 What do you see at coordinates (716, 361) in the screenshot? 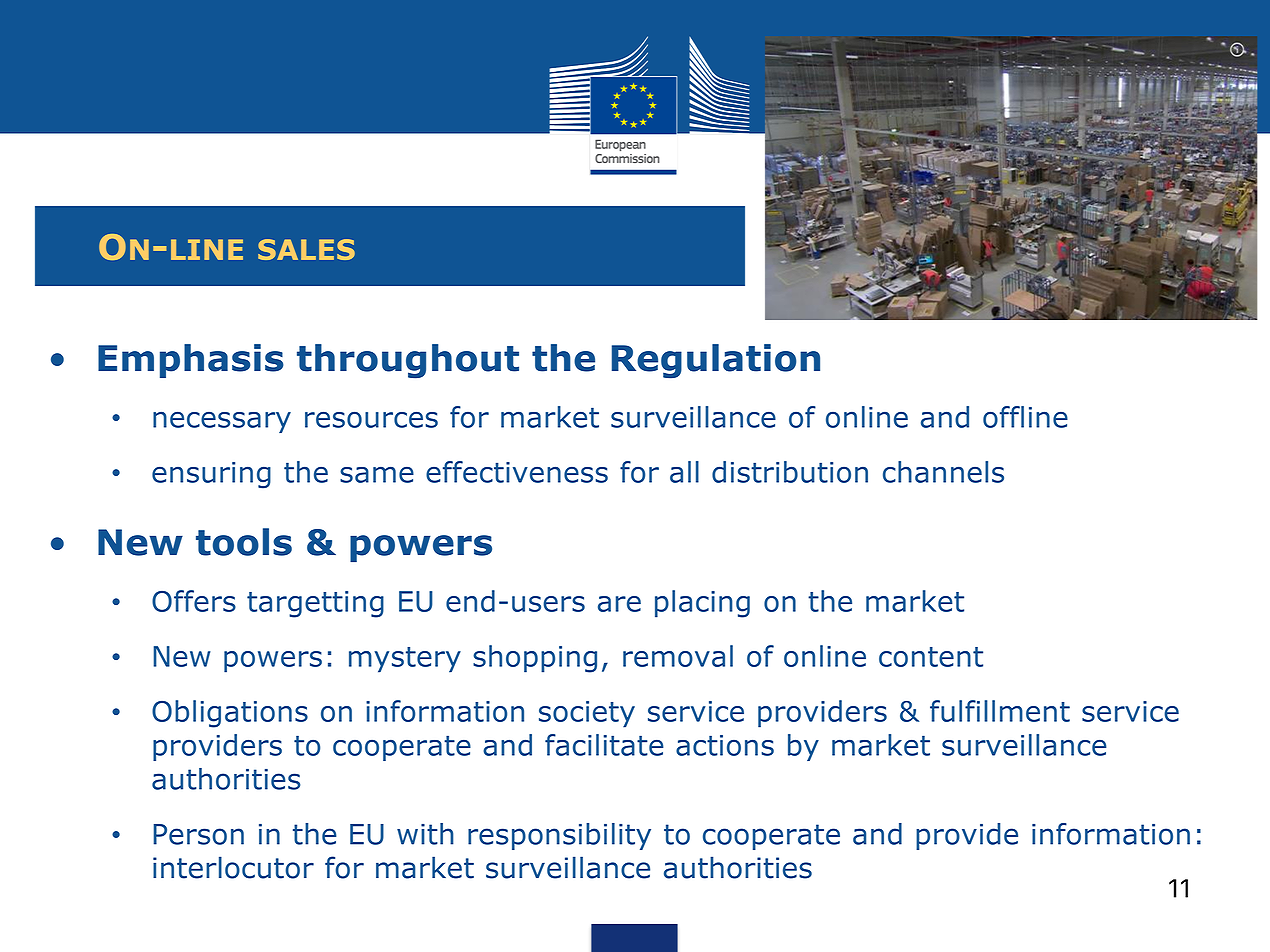
I see `Regulation` at bounding box center [716, 361].
